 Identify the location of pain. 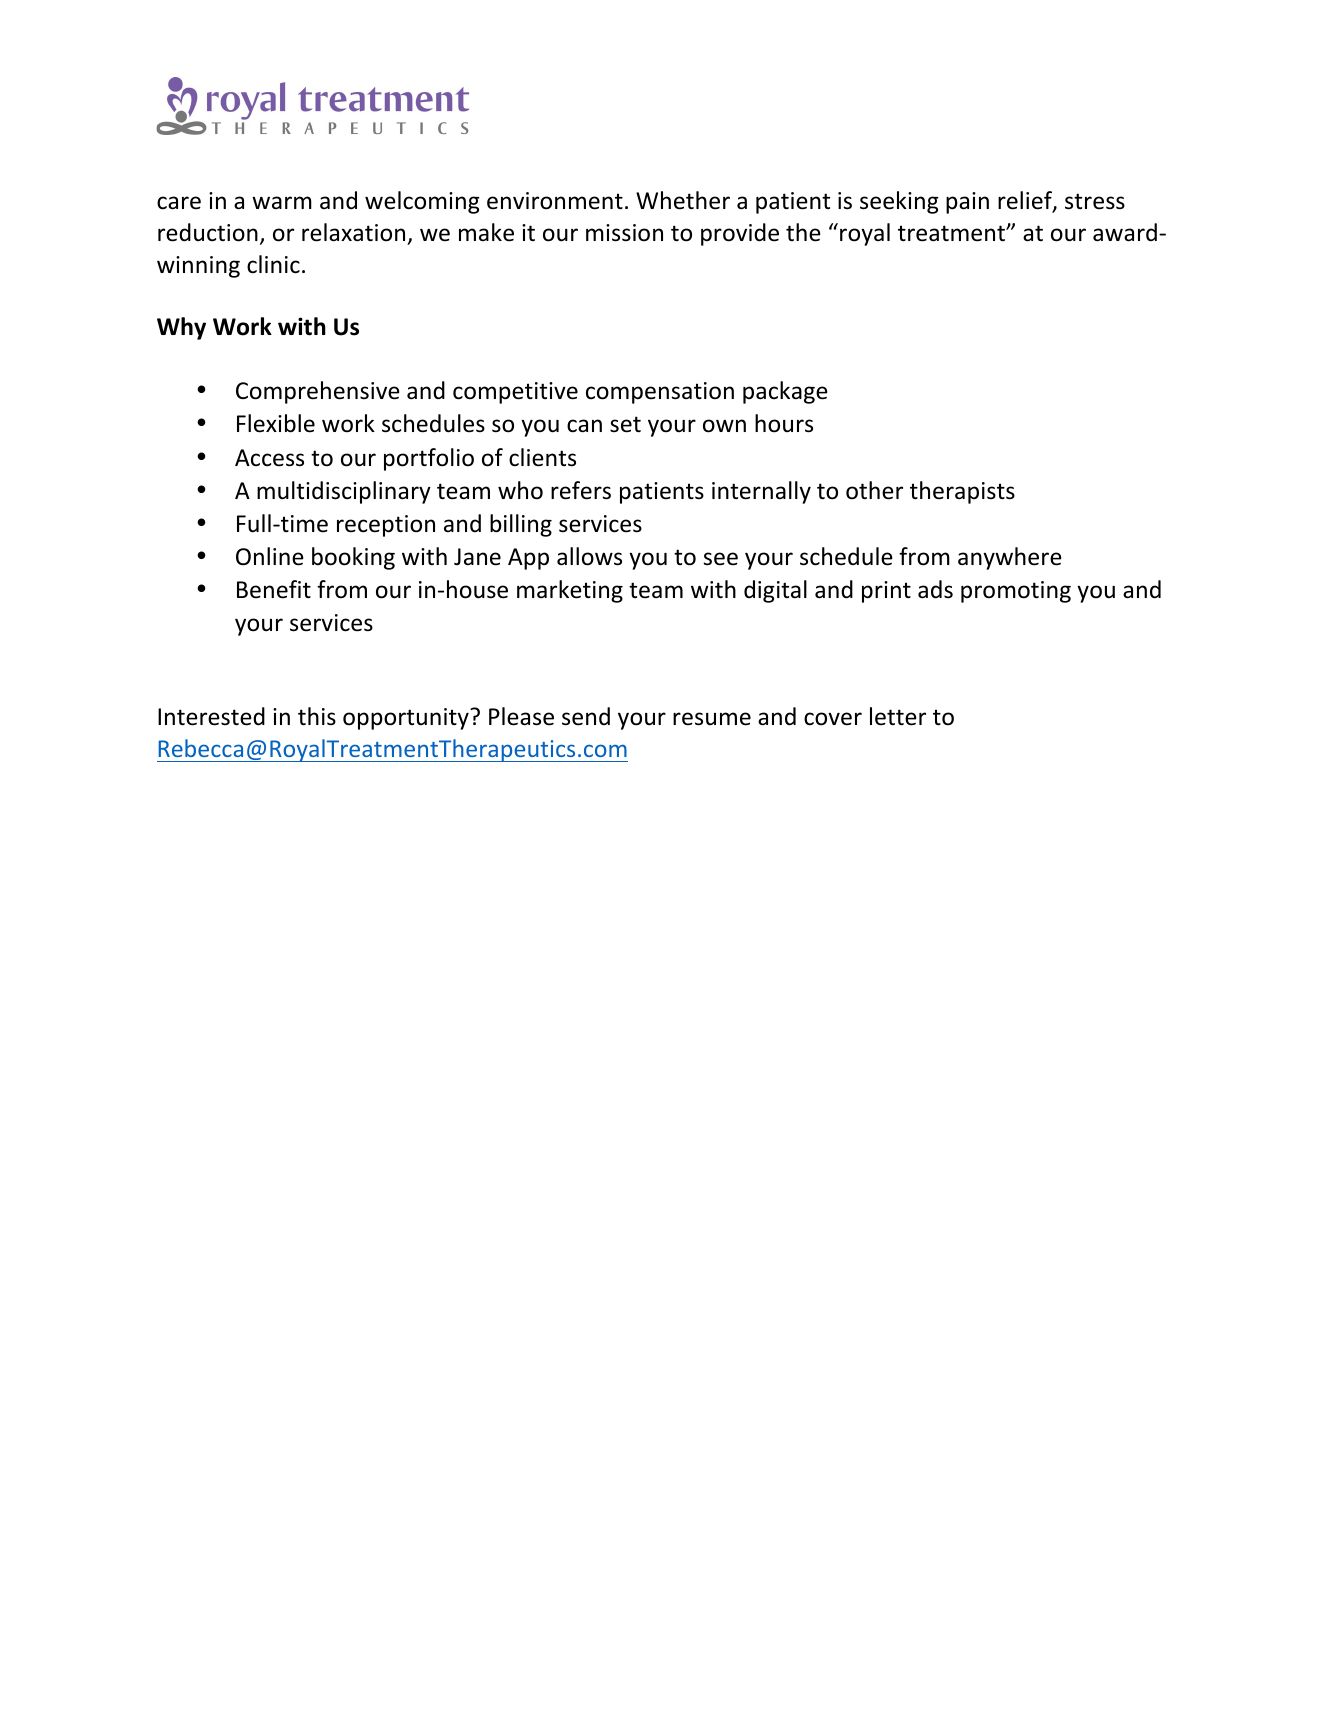
(967, 203).
